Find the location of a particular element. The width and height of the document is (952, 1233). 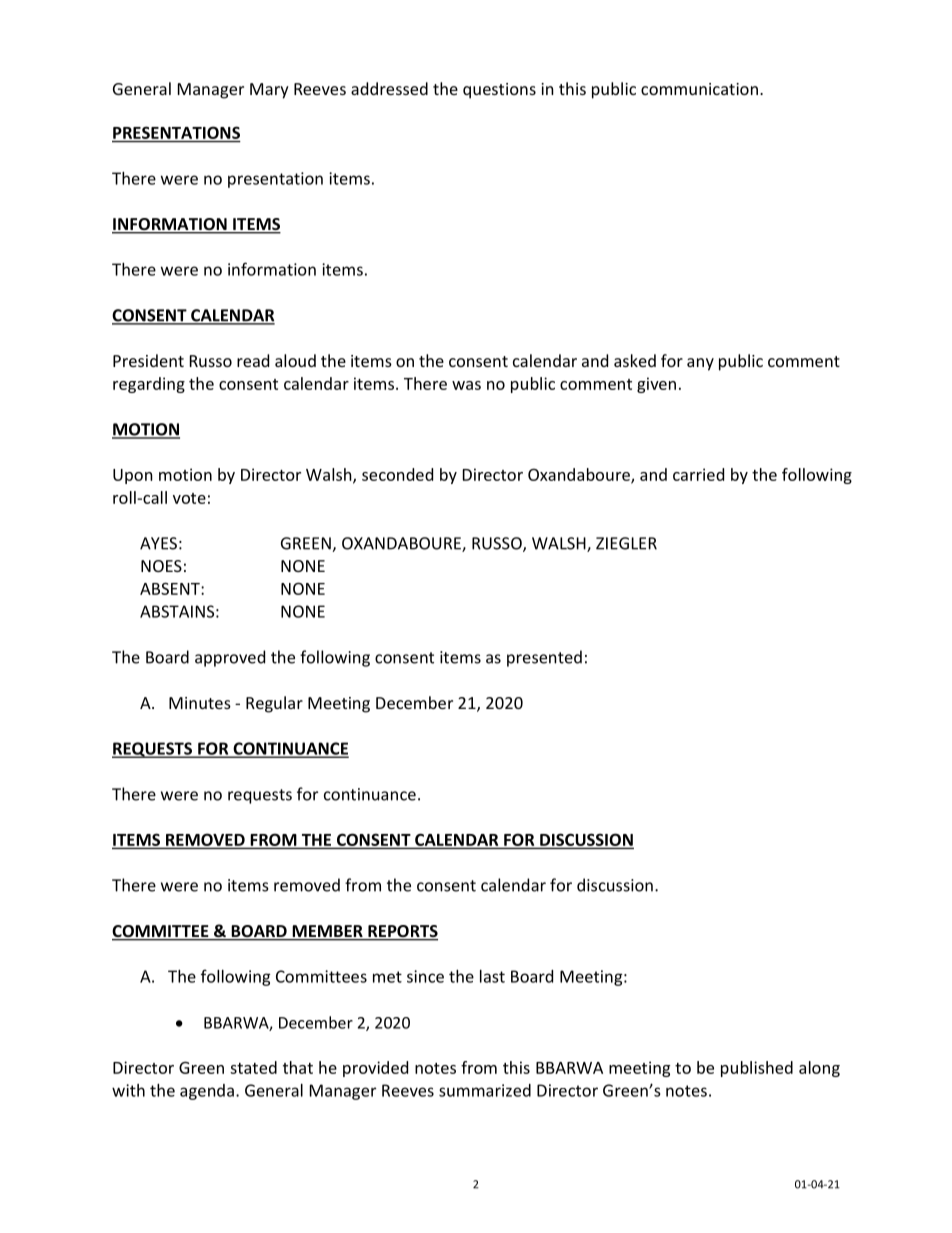

Mary is located at coordinates (269, 91).
